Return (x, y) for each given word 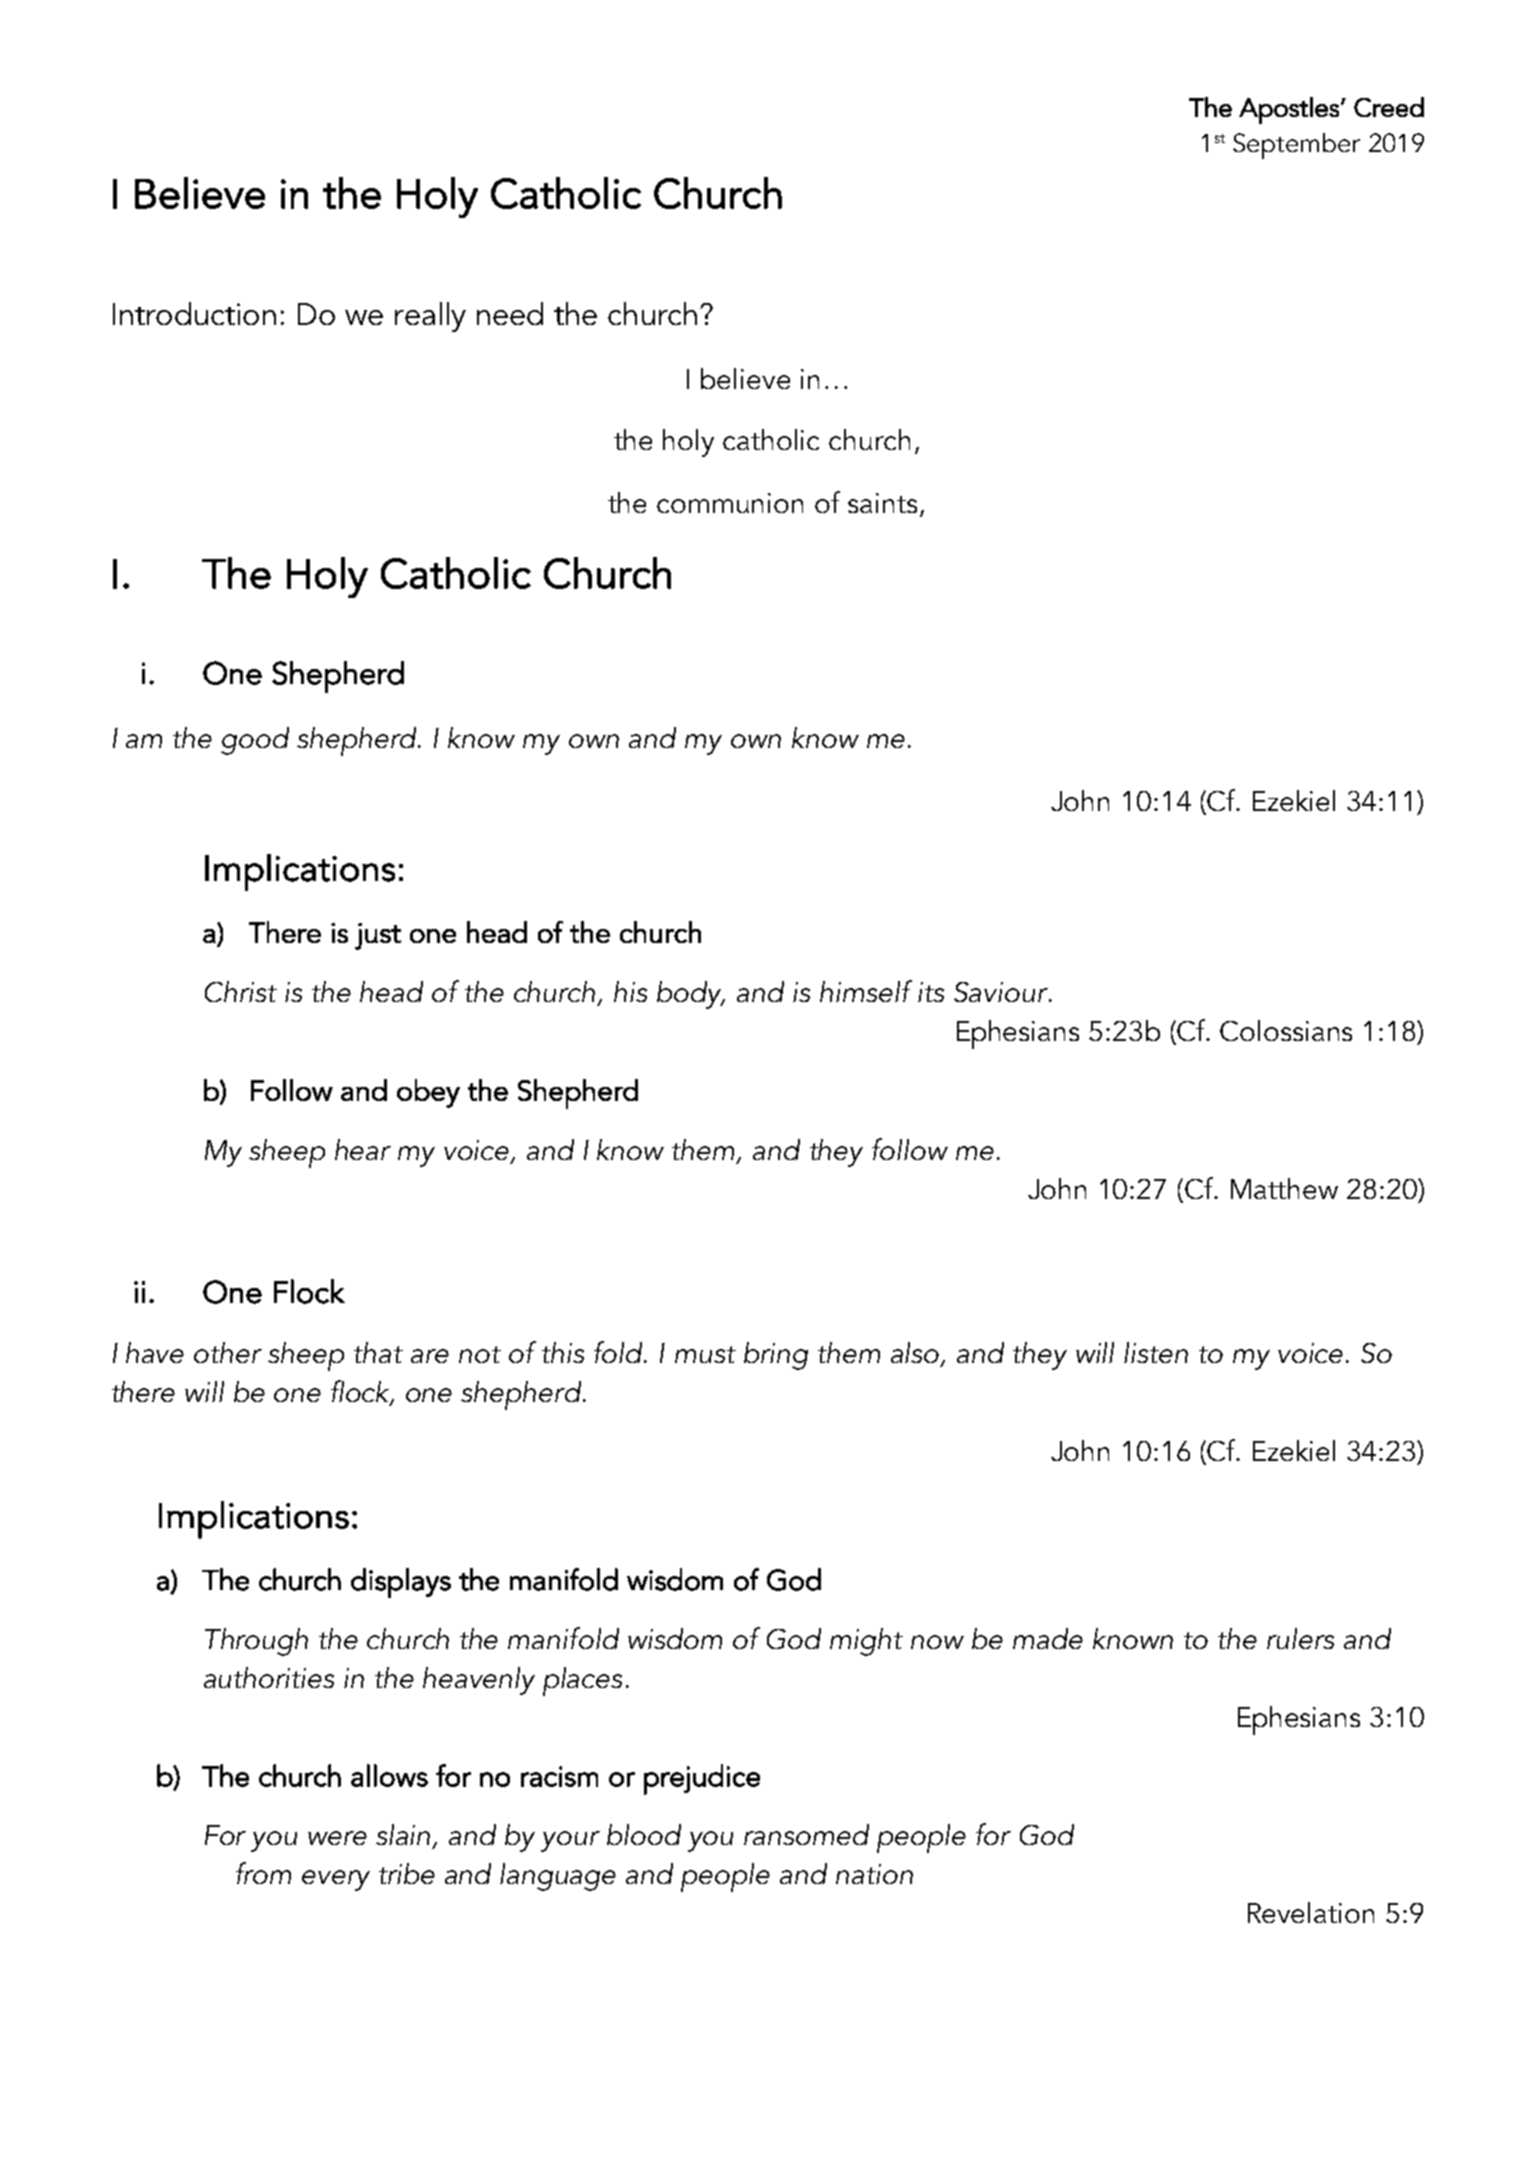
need (510, 313)
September (1296, 146)
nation (874, 1874)
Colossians (1286, 1030)
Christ (241, 991)
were (337, 1838)
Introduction (194, 313)
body (690, 995)
